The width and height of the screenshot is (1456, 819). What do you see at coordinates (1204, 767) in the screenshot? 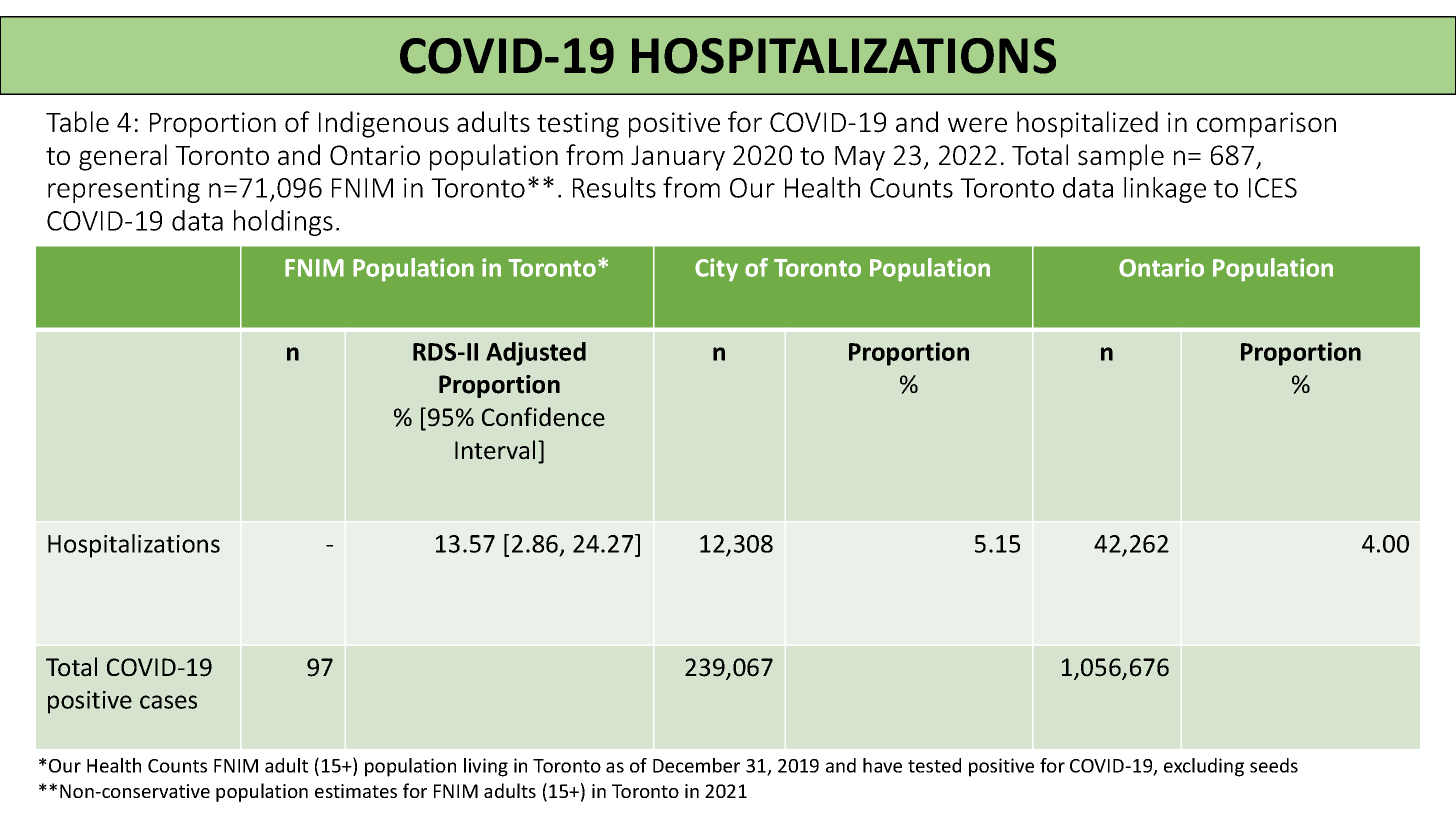
I see `excluding` at bounding box center [1204, 767].
